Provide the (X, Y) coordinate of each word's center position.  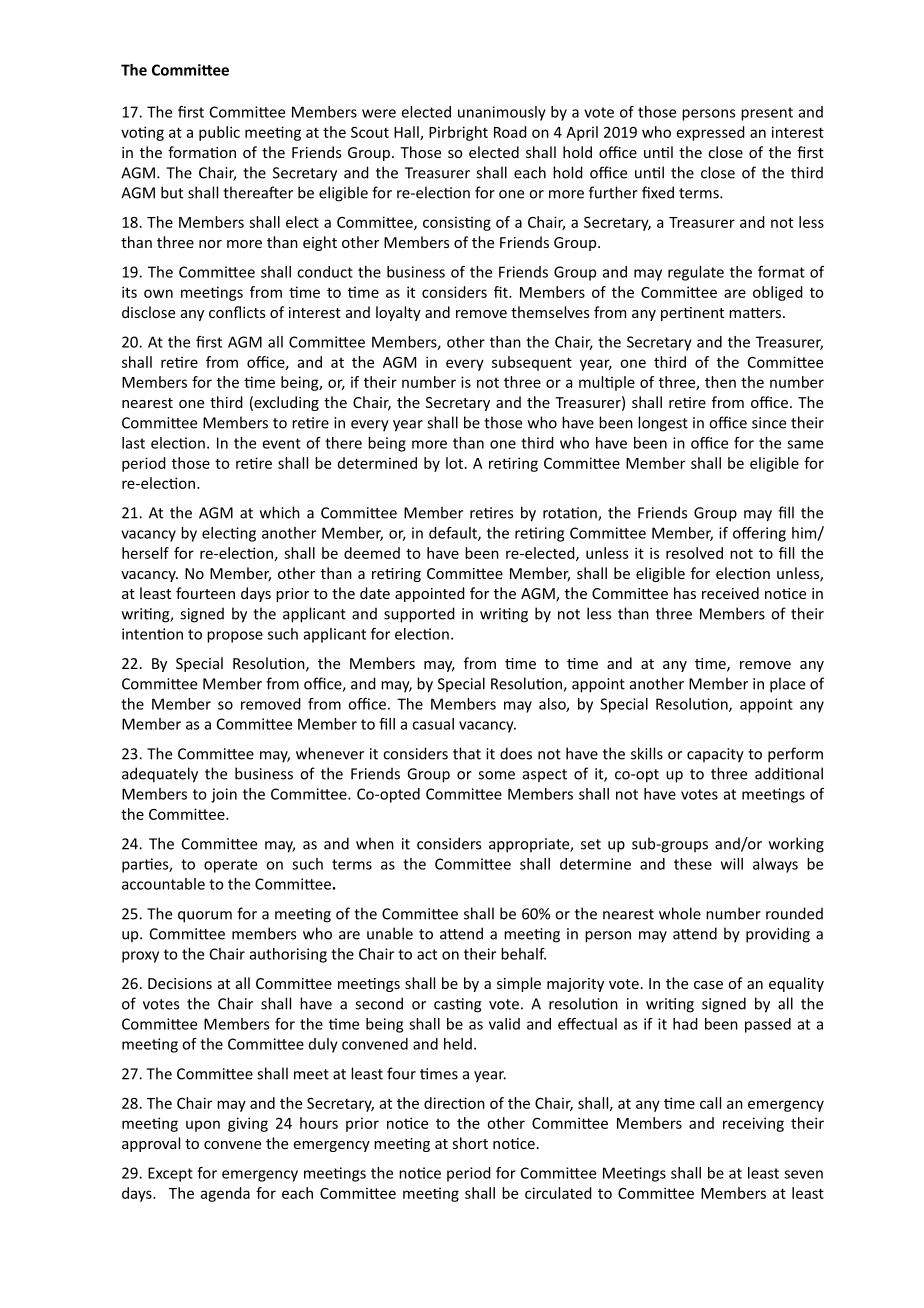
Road (510, 132)
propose (235, 637)
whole (680, 913)
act (427, 954)
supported (419, 615)
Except (170, 1174)
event (281, 443)
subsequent (532, 363)
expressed (711, 133)
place (787, 685)
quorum (205, 917)
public (219, 133)
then (720, 382)
